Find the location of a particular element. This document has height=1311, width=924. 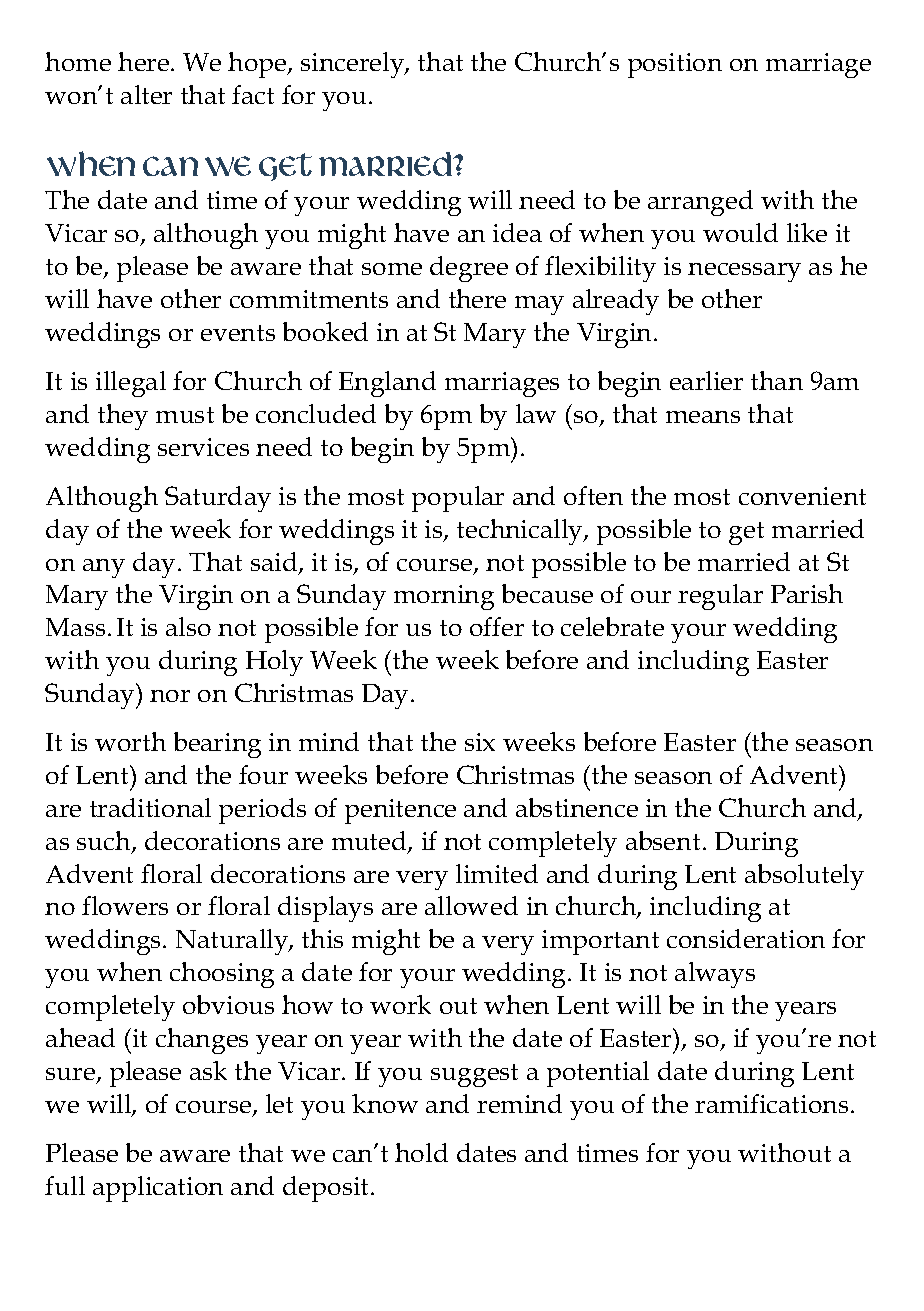

allowed is located at coordinates (471, 905).
